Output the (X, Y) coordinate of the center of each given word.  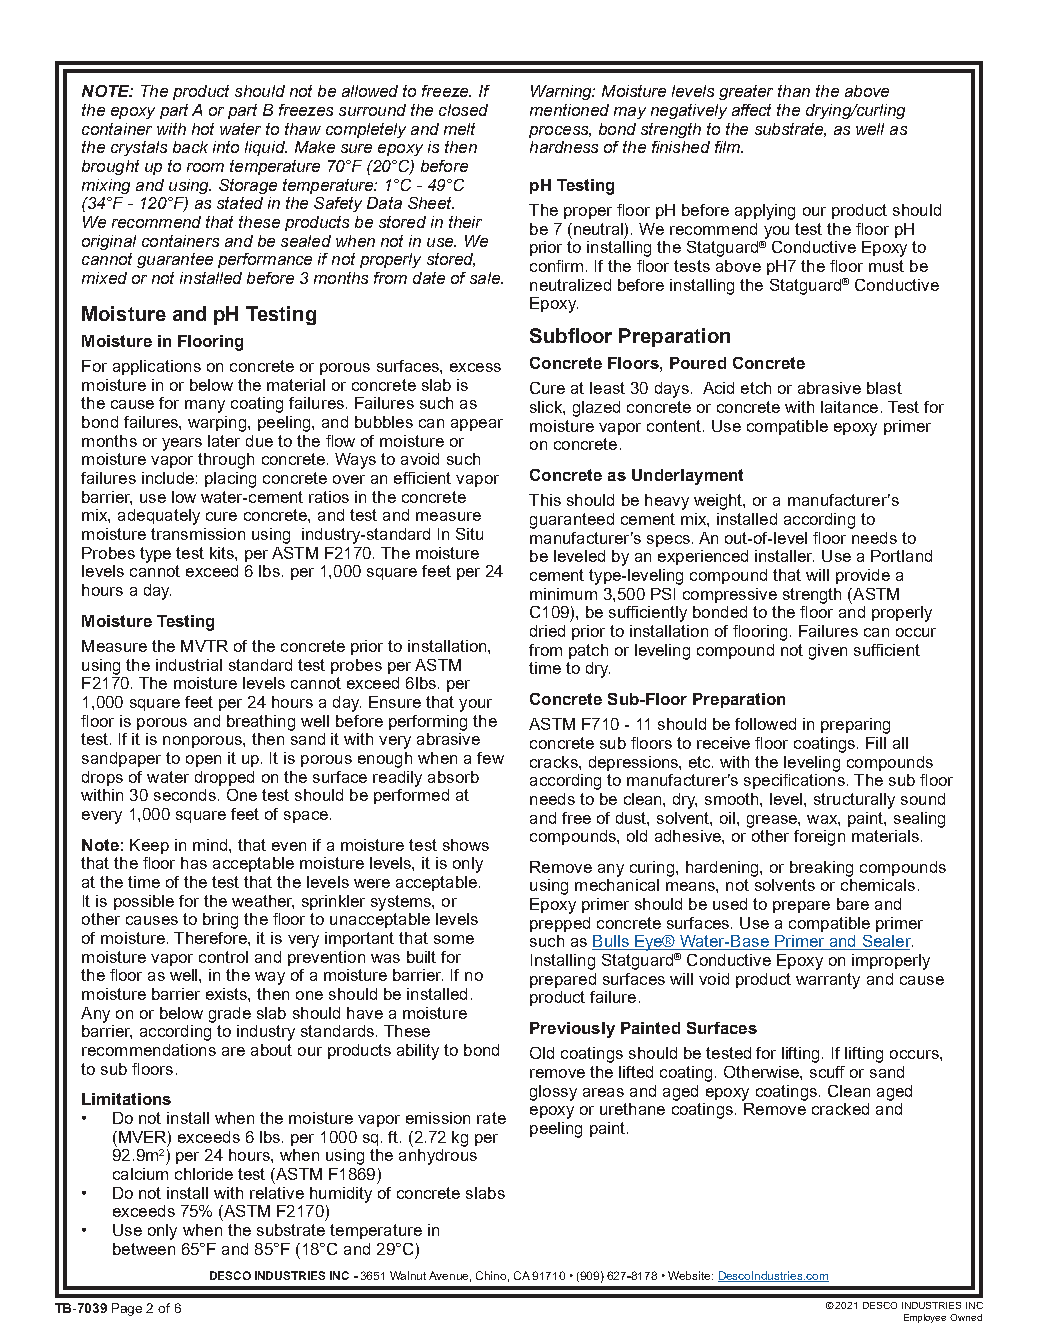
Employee (925, 1318)
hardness (564, 147)
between (144, 1249)
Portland (901, 556)
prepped (560, 924)
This (545, 500)
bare (853, 904)
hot (203, 129)
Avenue (450, 1276)
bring (220, 921)
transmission (198, 534)
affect (751, 110)
